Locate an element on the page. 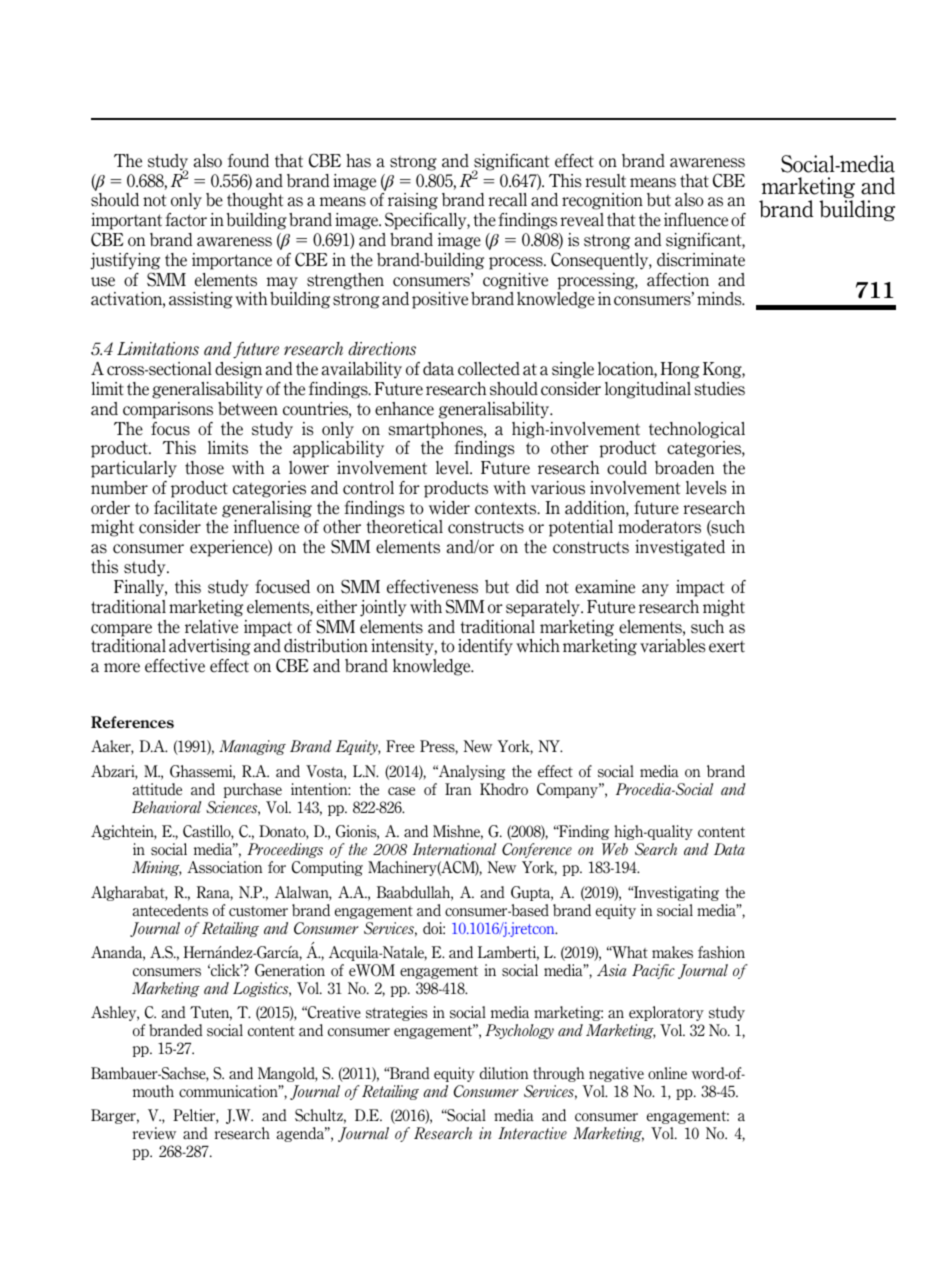 Image resolution: width=933 pixels, height=1288 pixels. advertising is located at coordinates (210, 647).
